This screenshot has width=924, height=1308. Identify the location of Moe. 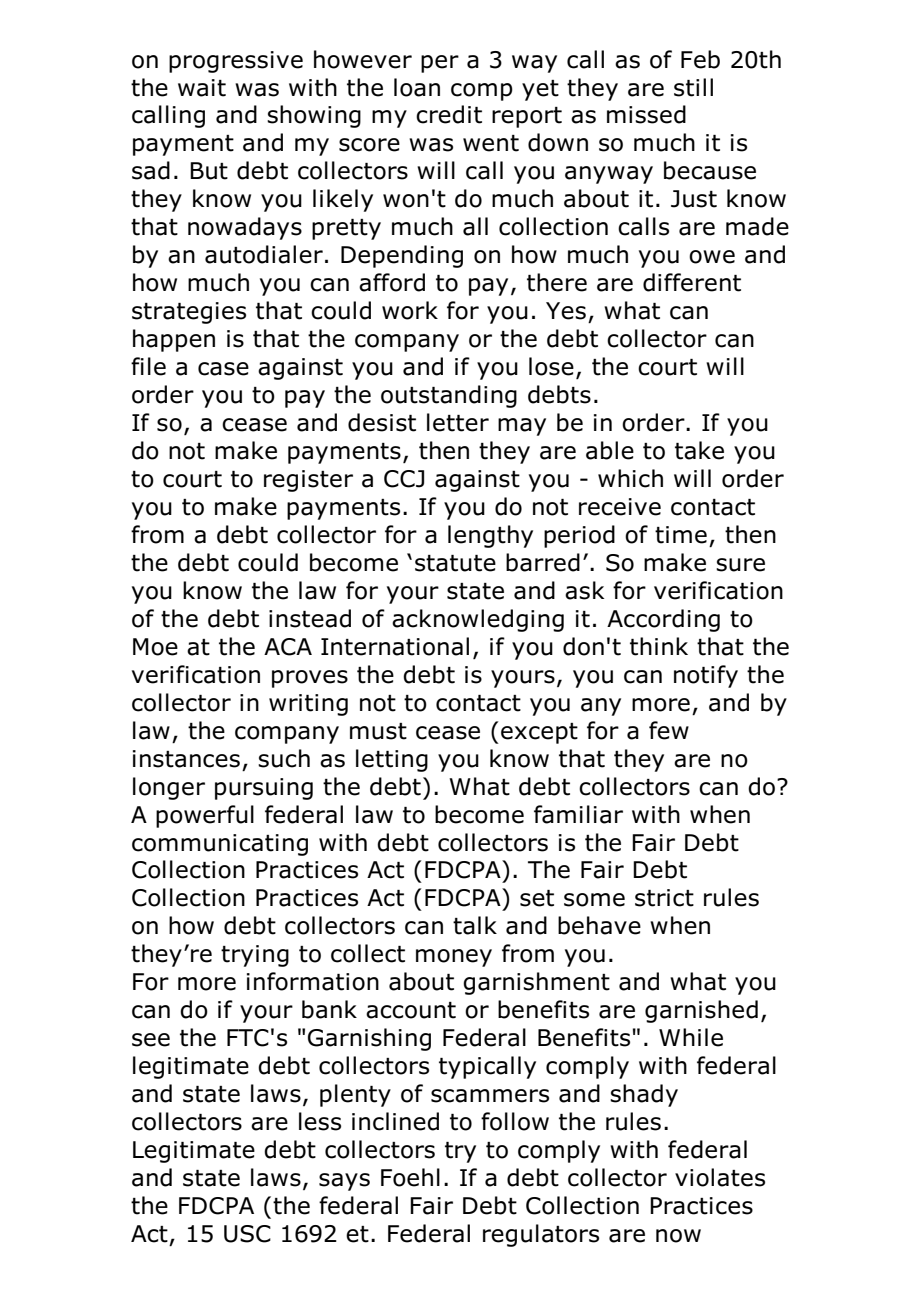
(155, 647).
